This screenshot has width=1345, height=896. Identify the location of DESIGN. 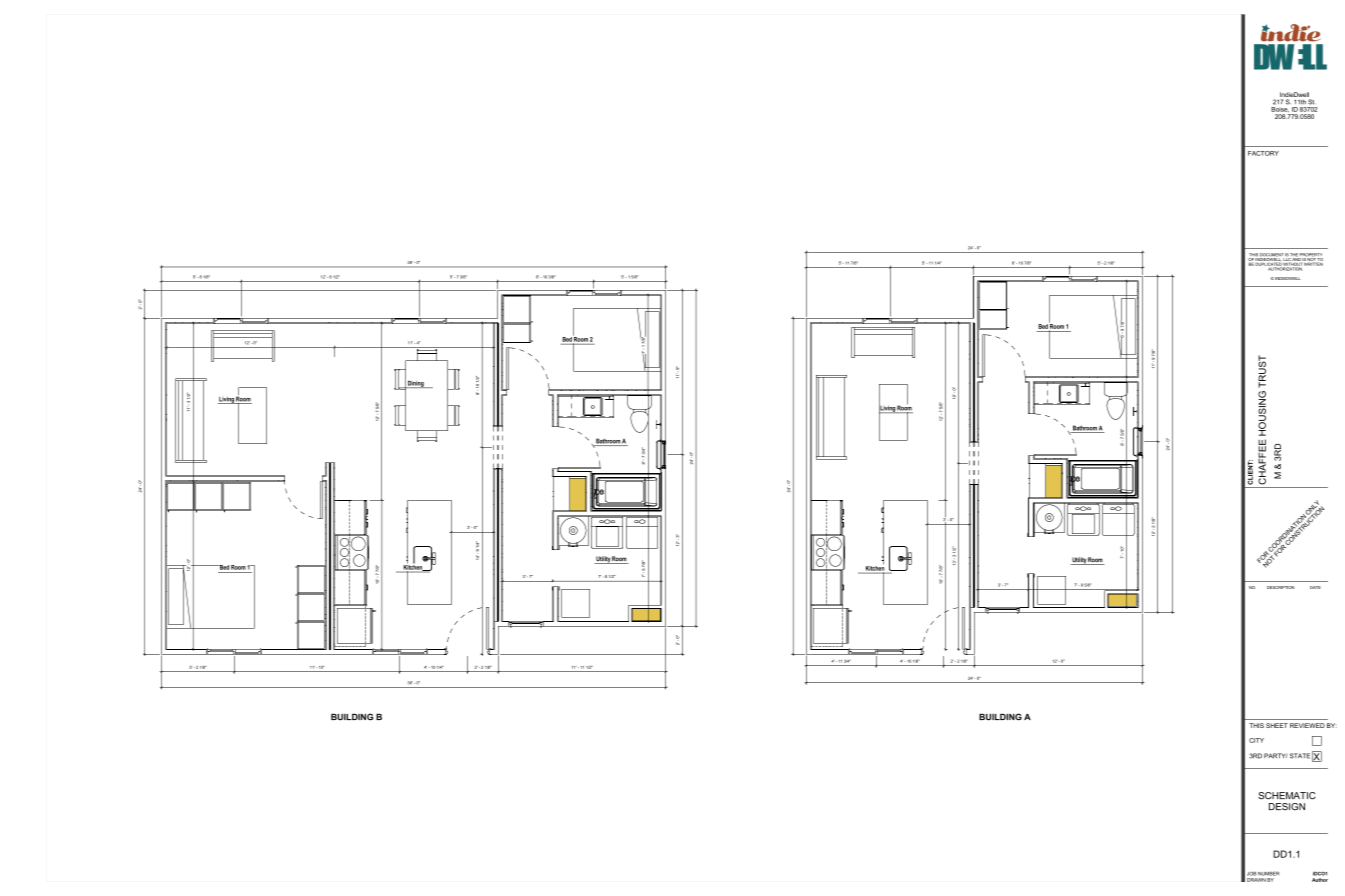
(1287, 807).
